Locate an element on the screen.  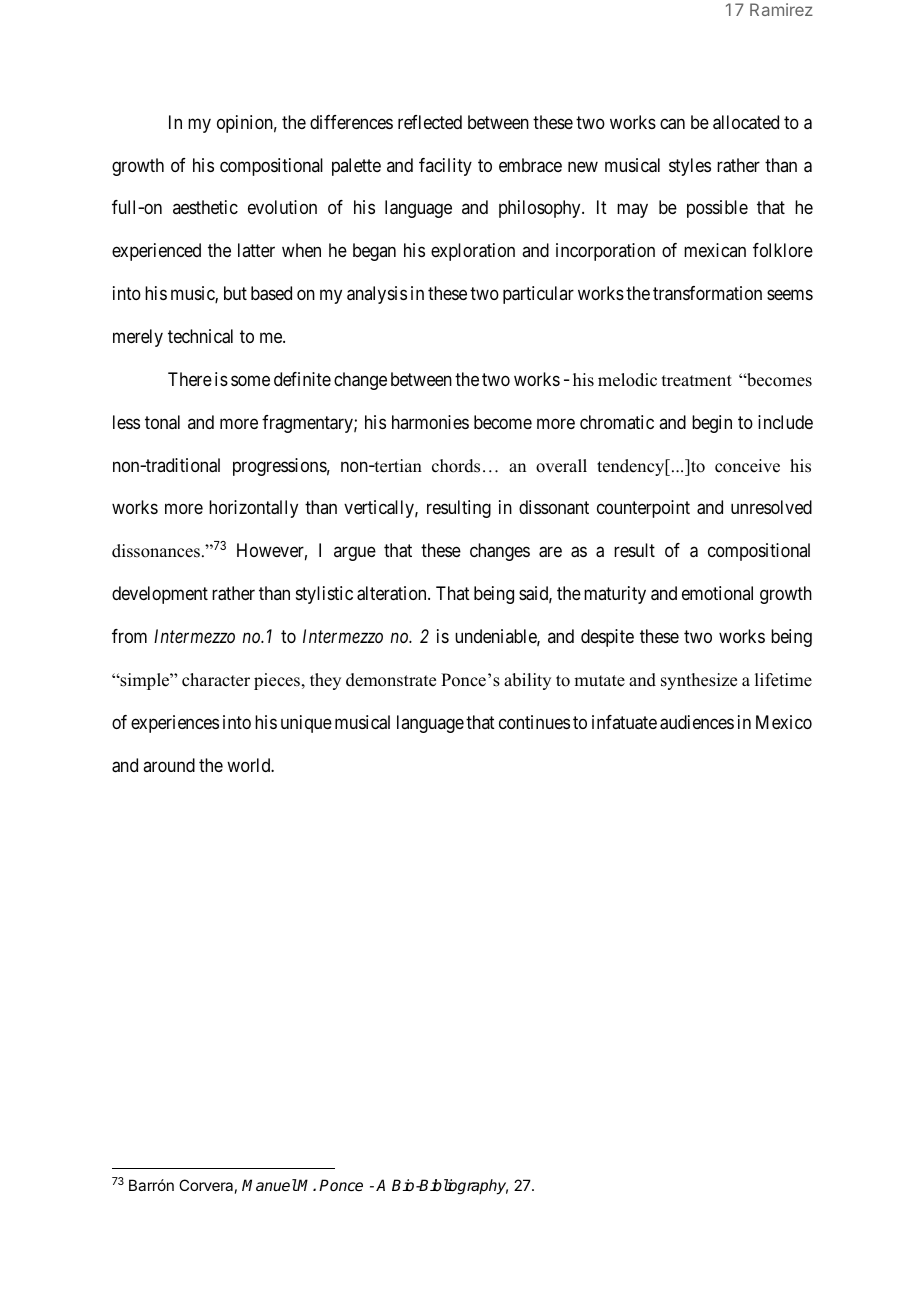
continues is located at coordinates (534, 722).
